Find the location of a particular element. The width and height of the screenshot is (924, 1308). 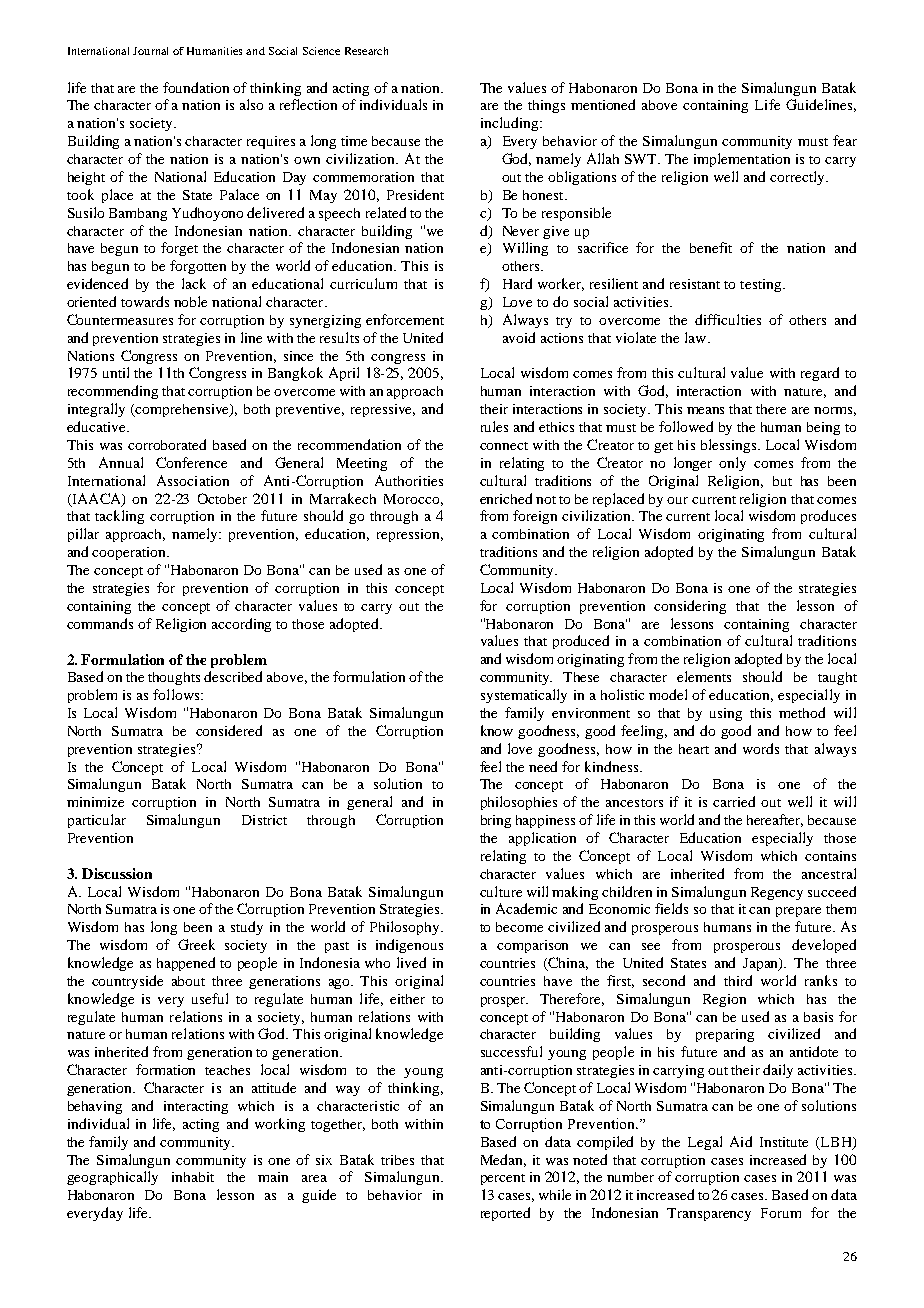

Aid is located at coordinates (741, 1141).
